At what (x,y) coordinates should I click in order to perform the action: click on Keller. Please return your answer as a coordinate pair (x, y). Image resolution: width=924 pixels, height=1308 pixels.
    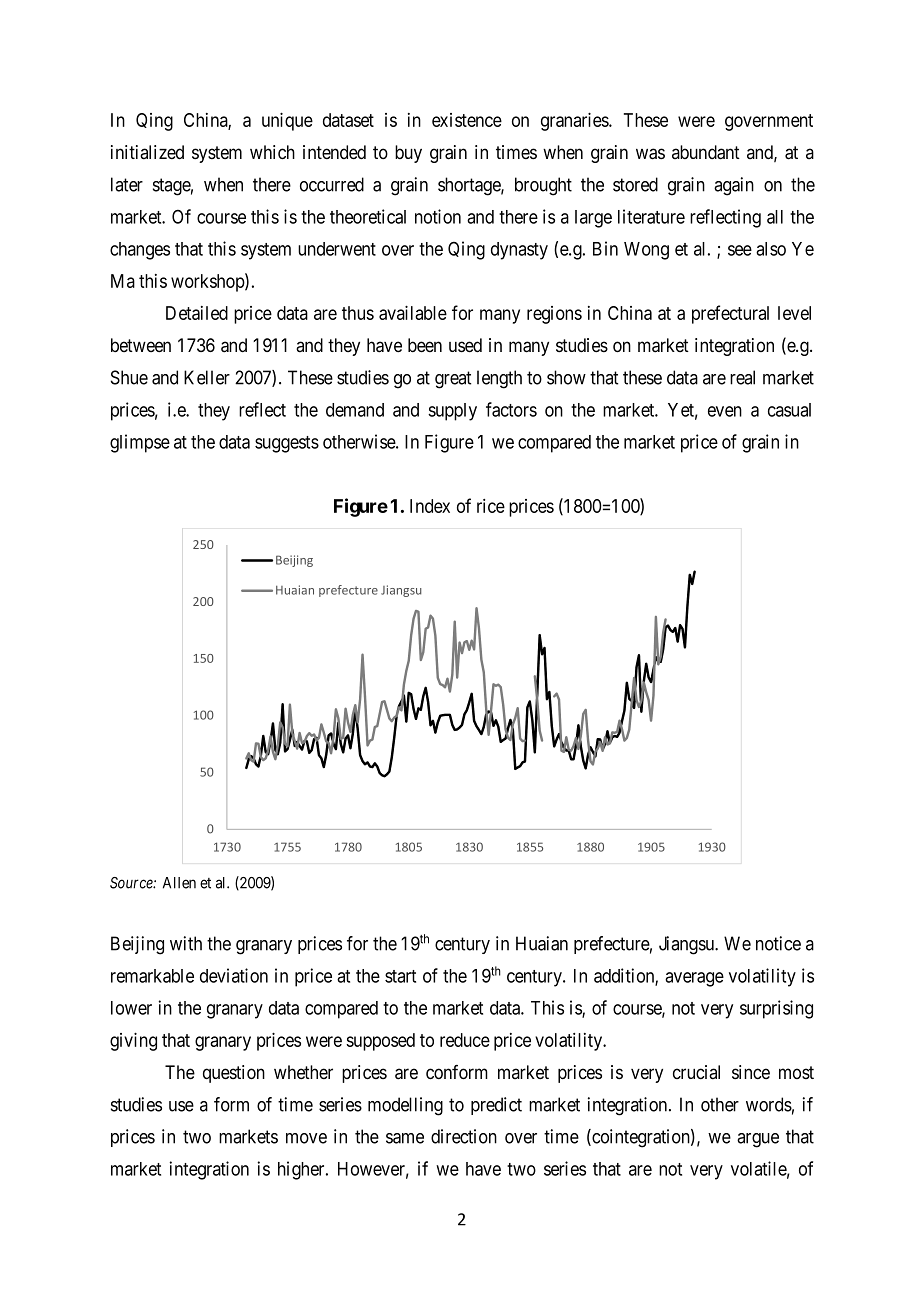
    Looking at the image, I should click on (207, 377).
